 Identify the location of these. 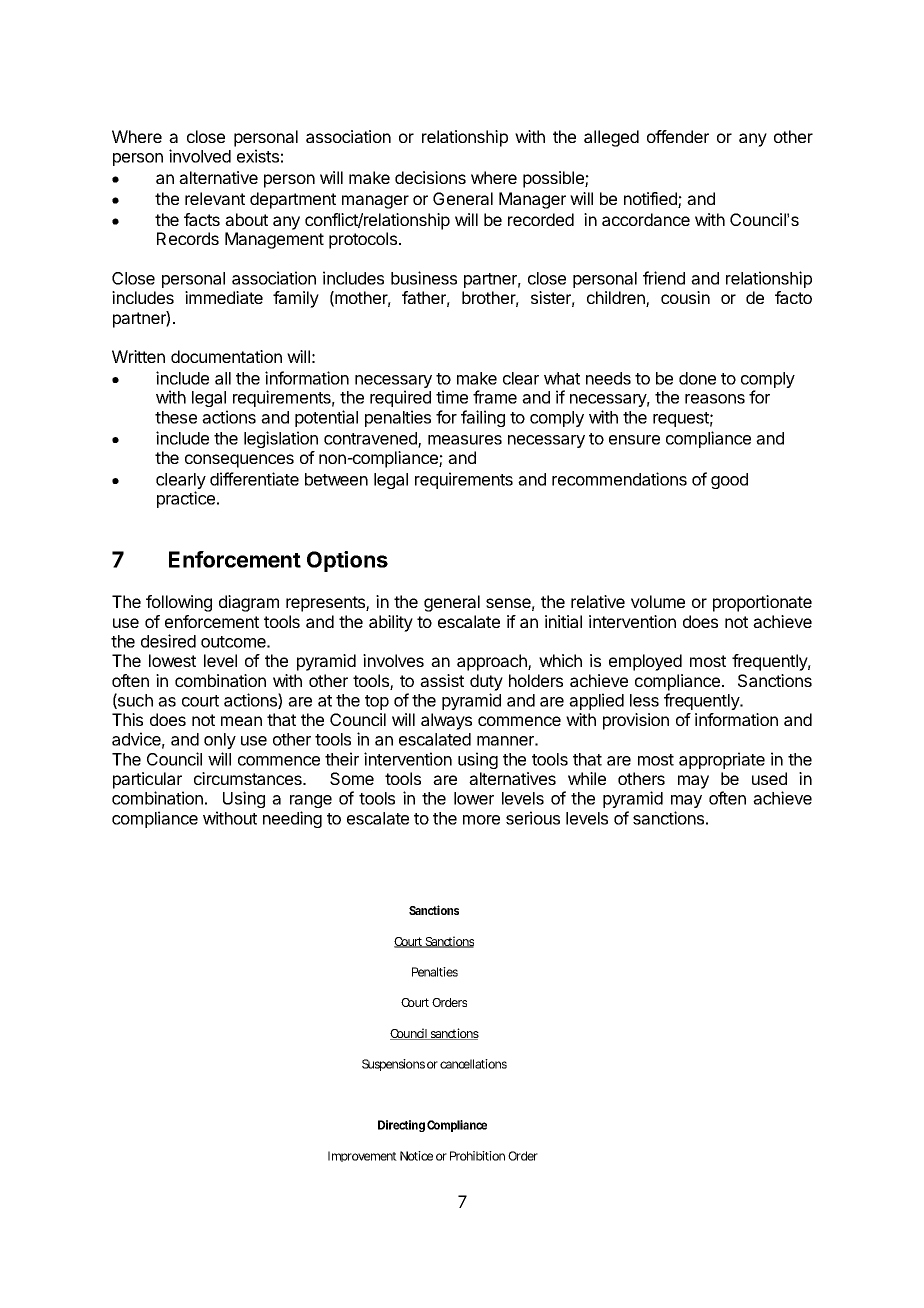
(176, 417).
